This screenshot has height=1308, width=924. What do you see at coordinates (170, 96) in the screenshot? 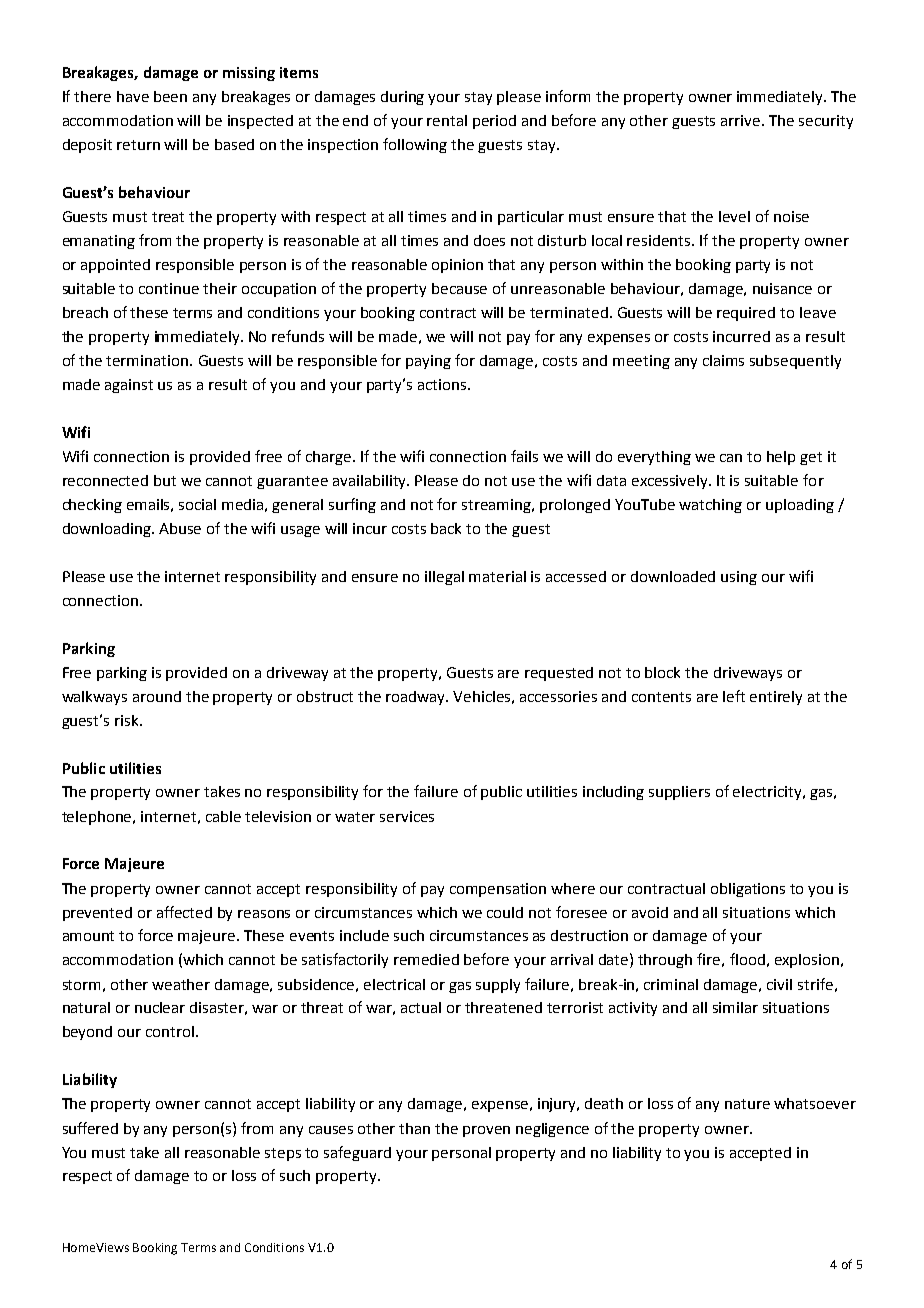
I see `been` at bounding box center [170, 96].
